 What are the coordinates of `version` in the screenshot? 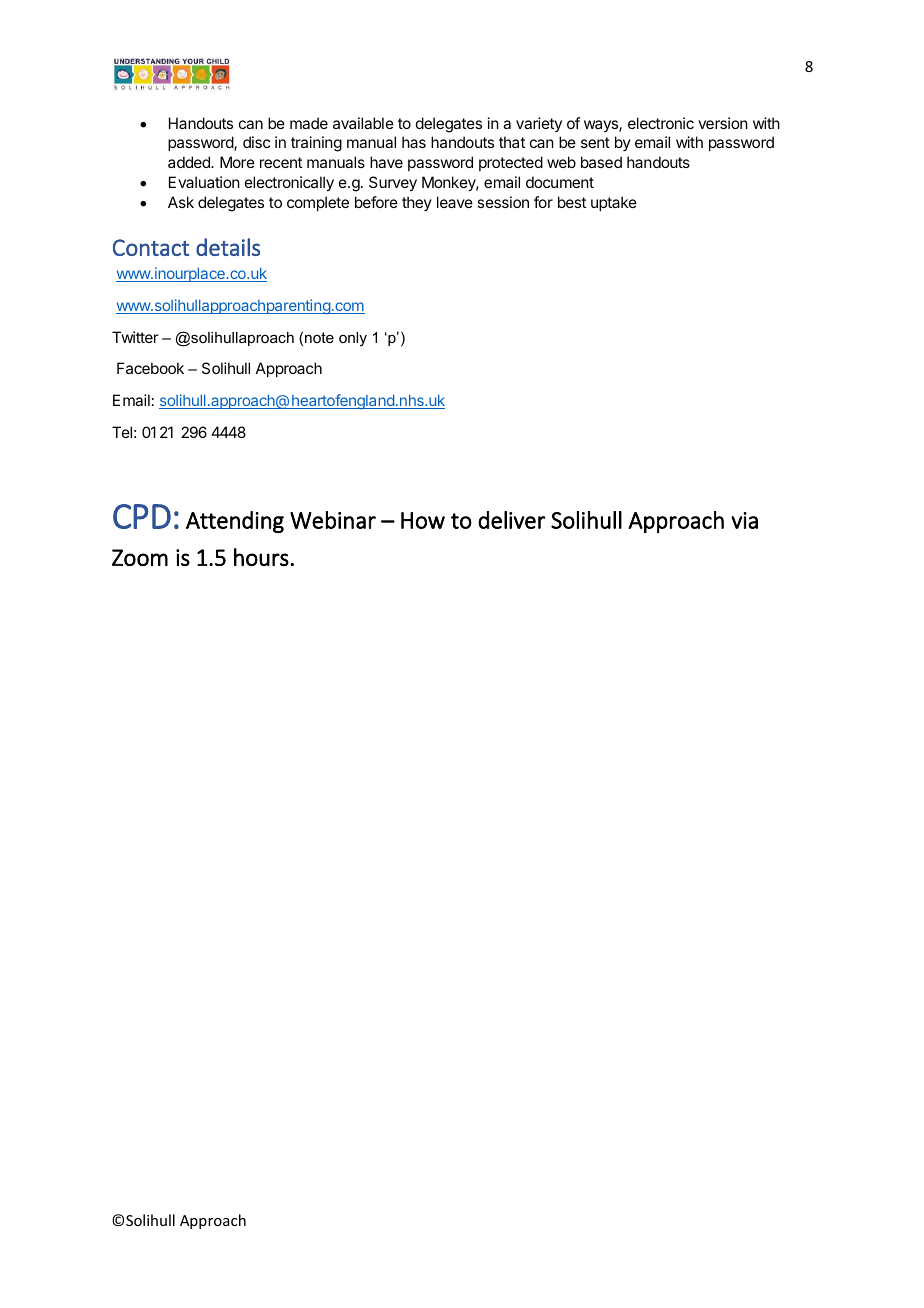 It's located at (723, 123).
